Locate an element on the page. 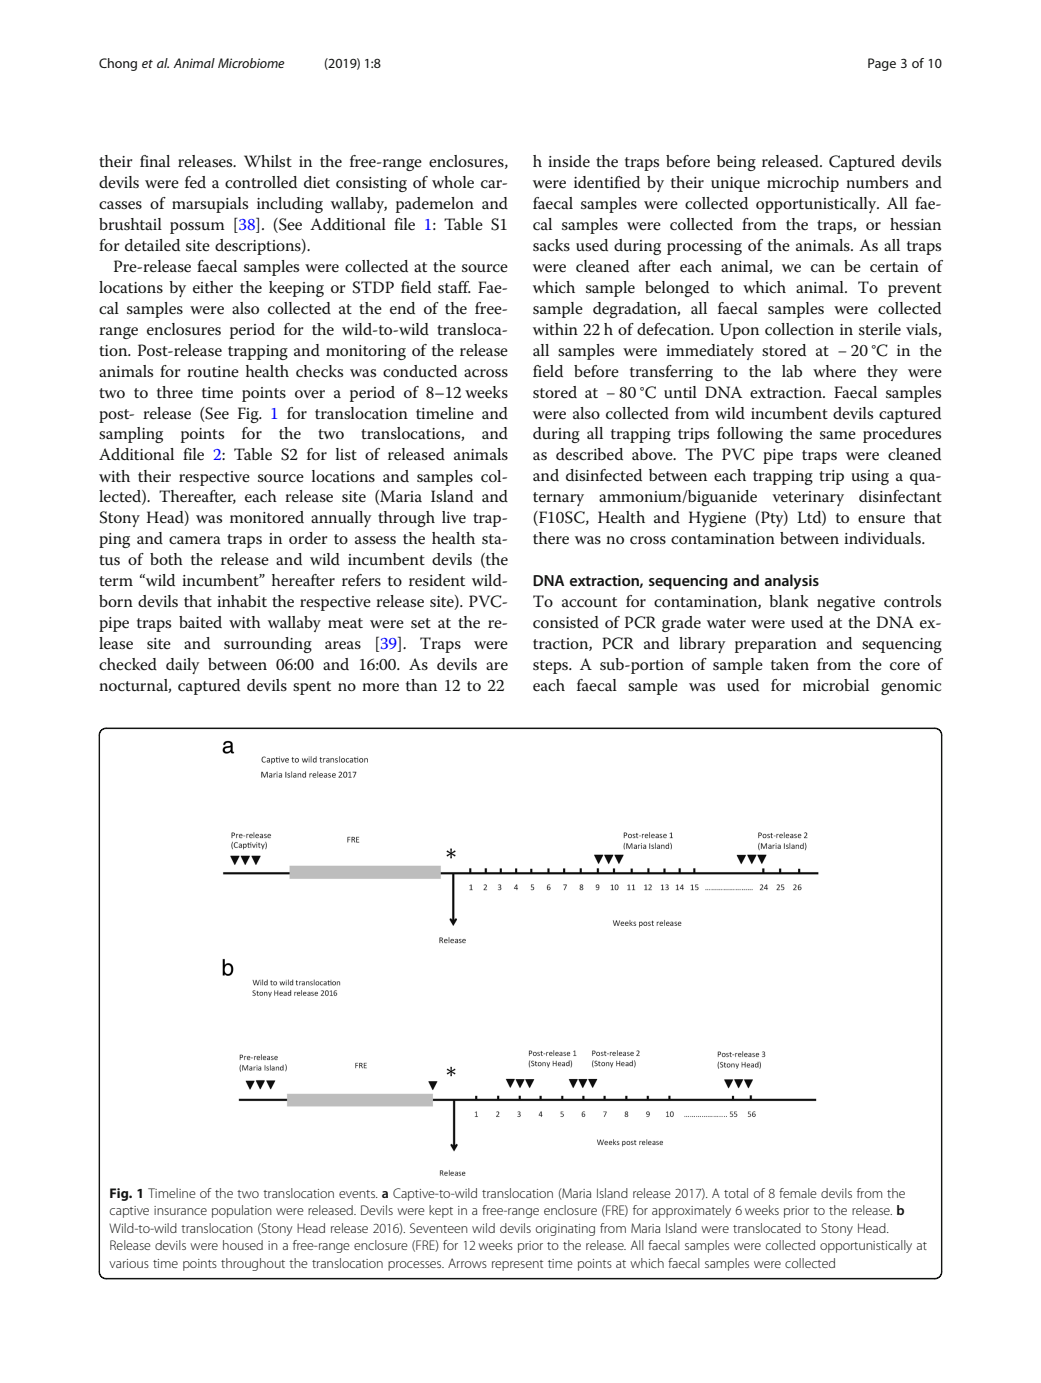 This document has height=1383, width=1041. insurance is located at coordinates (180, 1210).
